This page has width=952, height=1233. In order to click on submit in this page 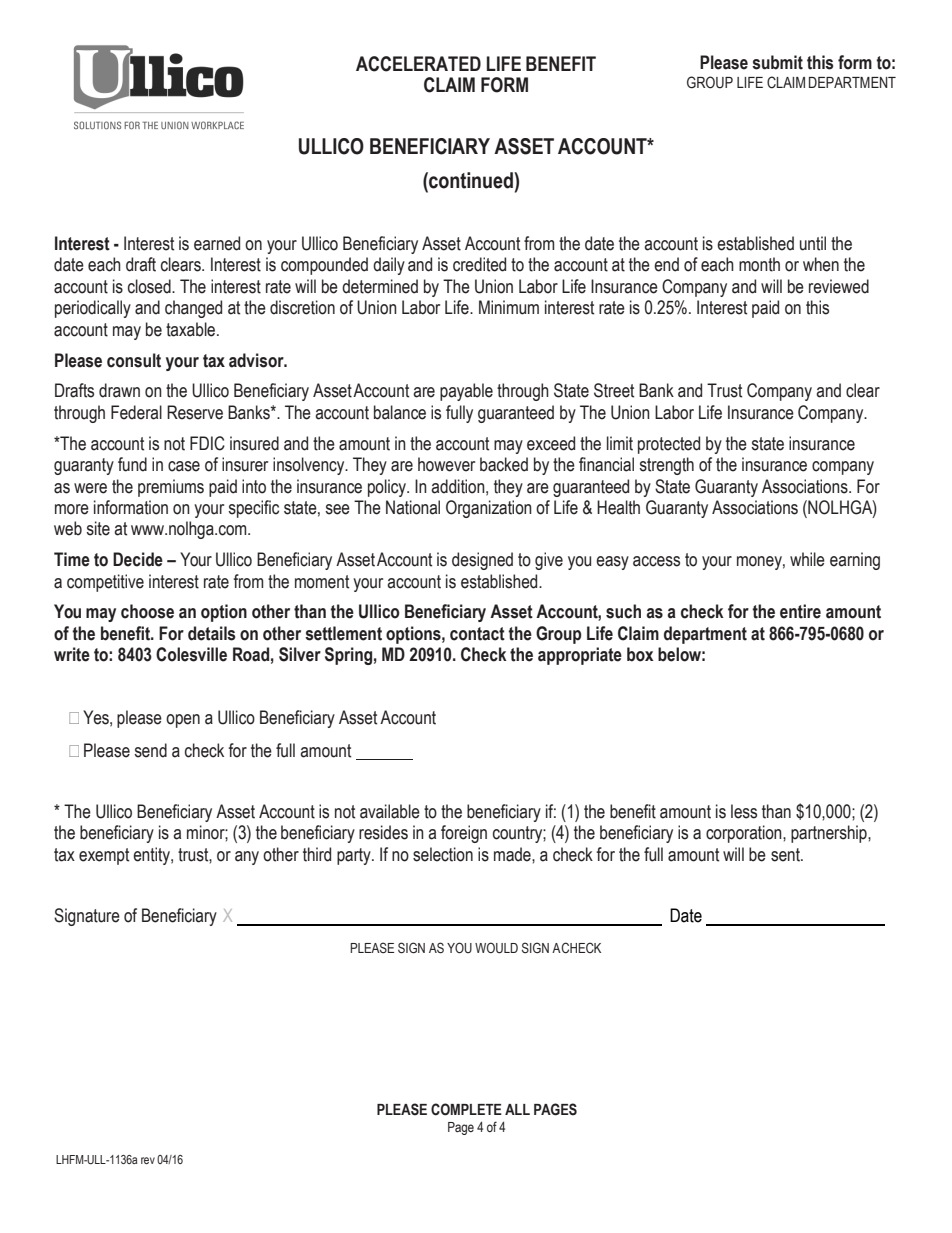, I will do `click(777, 62)`.
